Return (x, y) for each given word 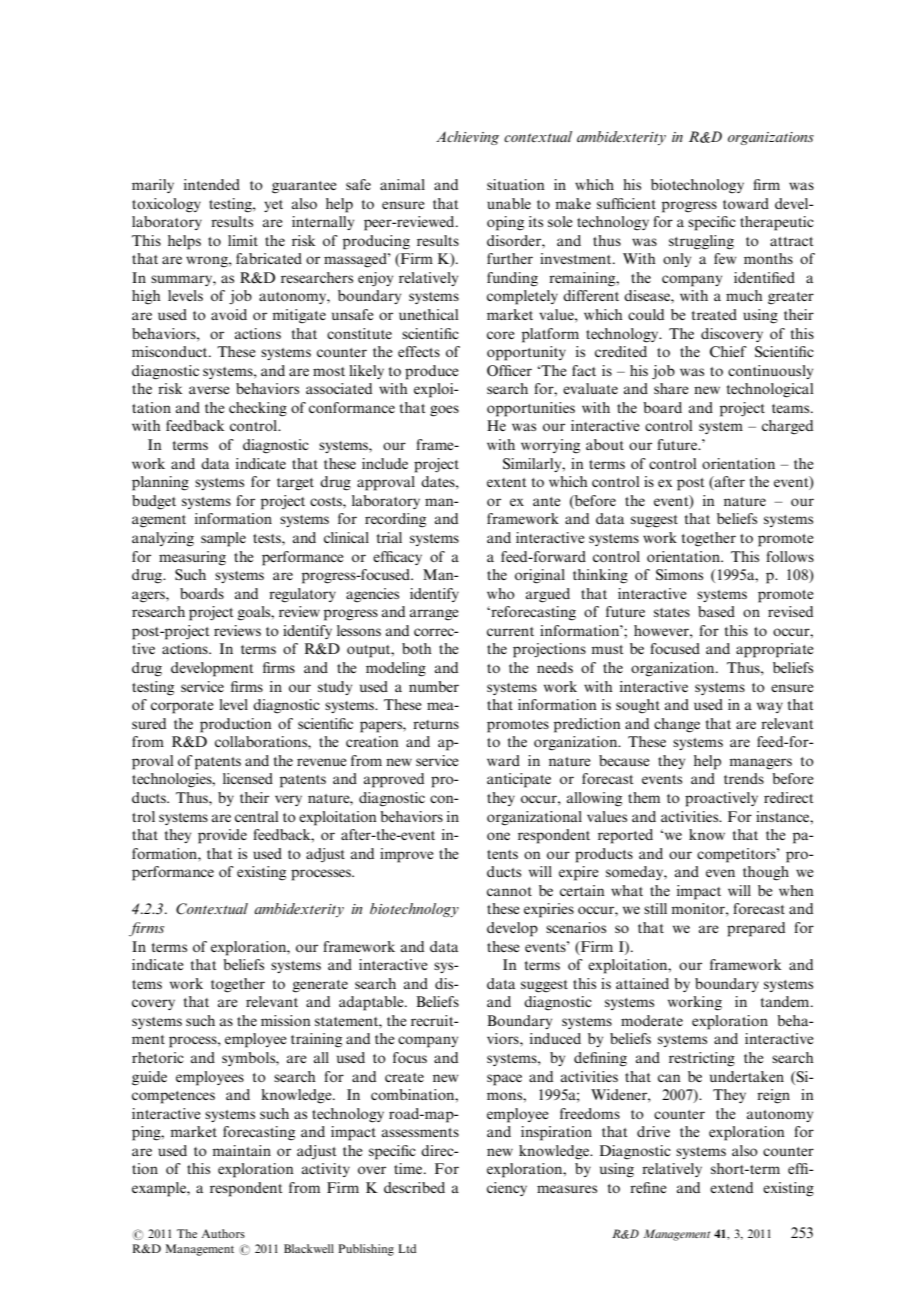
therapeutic (777, 223)
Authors (223, 1233)
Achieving (467, 138)
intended (212, 184)
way (770, 707)
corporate (182, 707)
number (434, 686)
